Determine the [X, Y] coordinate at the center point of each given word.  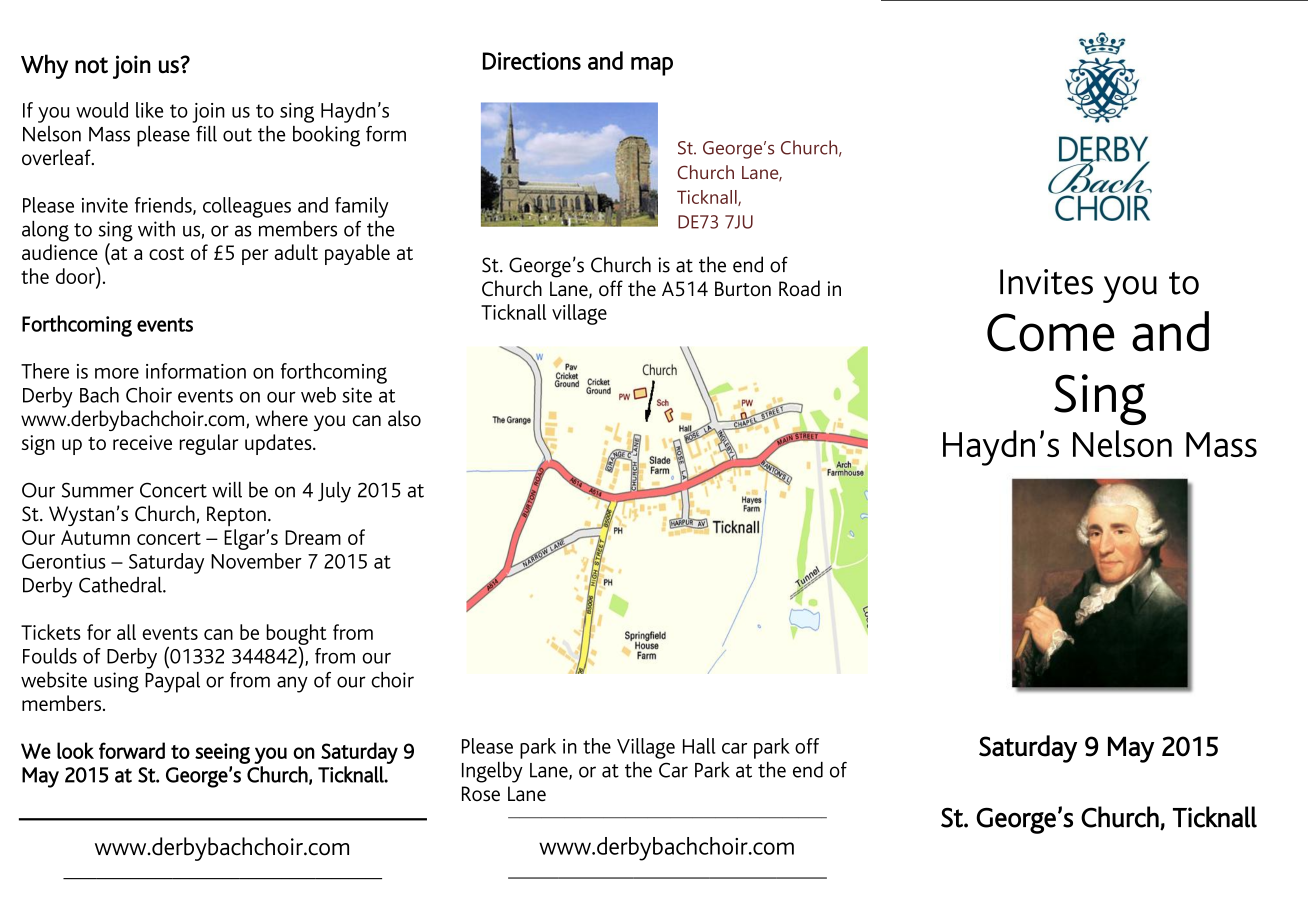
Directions [532, 61]
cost [166, 253]
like [149, 110]
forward [132, 750]
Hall [699, 746]
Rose [481, 794]
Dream [313, 537]
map [652, 66]
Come [1051, 332]
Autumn [95, 537]
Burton [743, 289]
